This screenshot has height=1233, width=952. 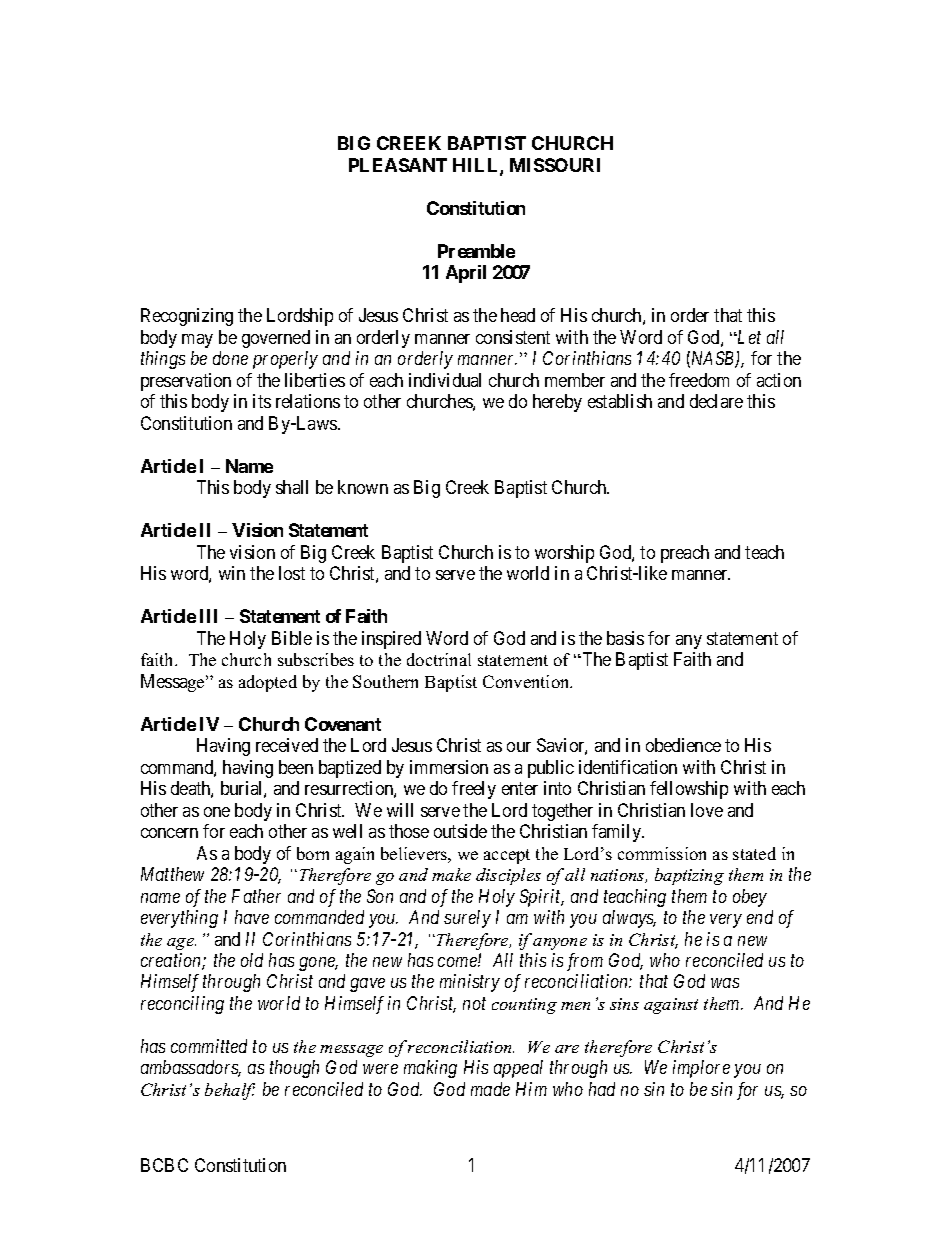 What do you see at coordinates (490, 1089) in the screenshot?
I see `made` at bounding box center [490, 1089].
